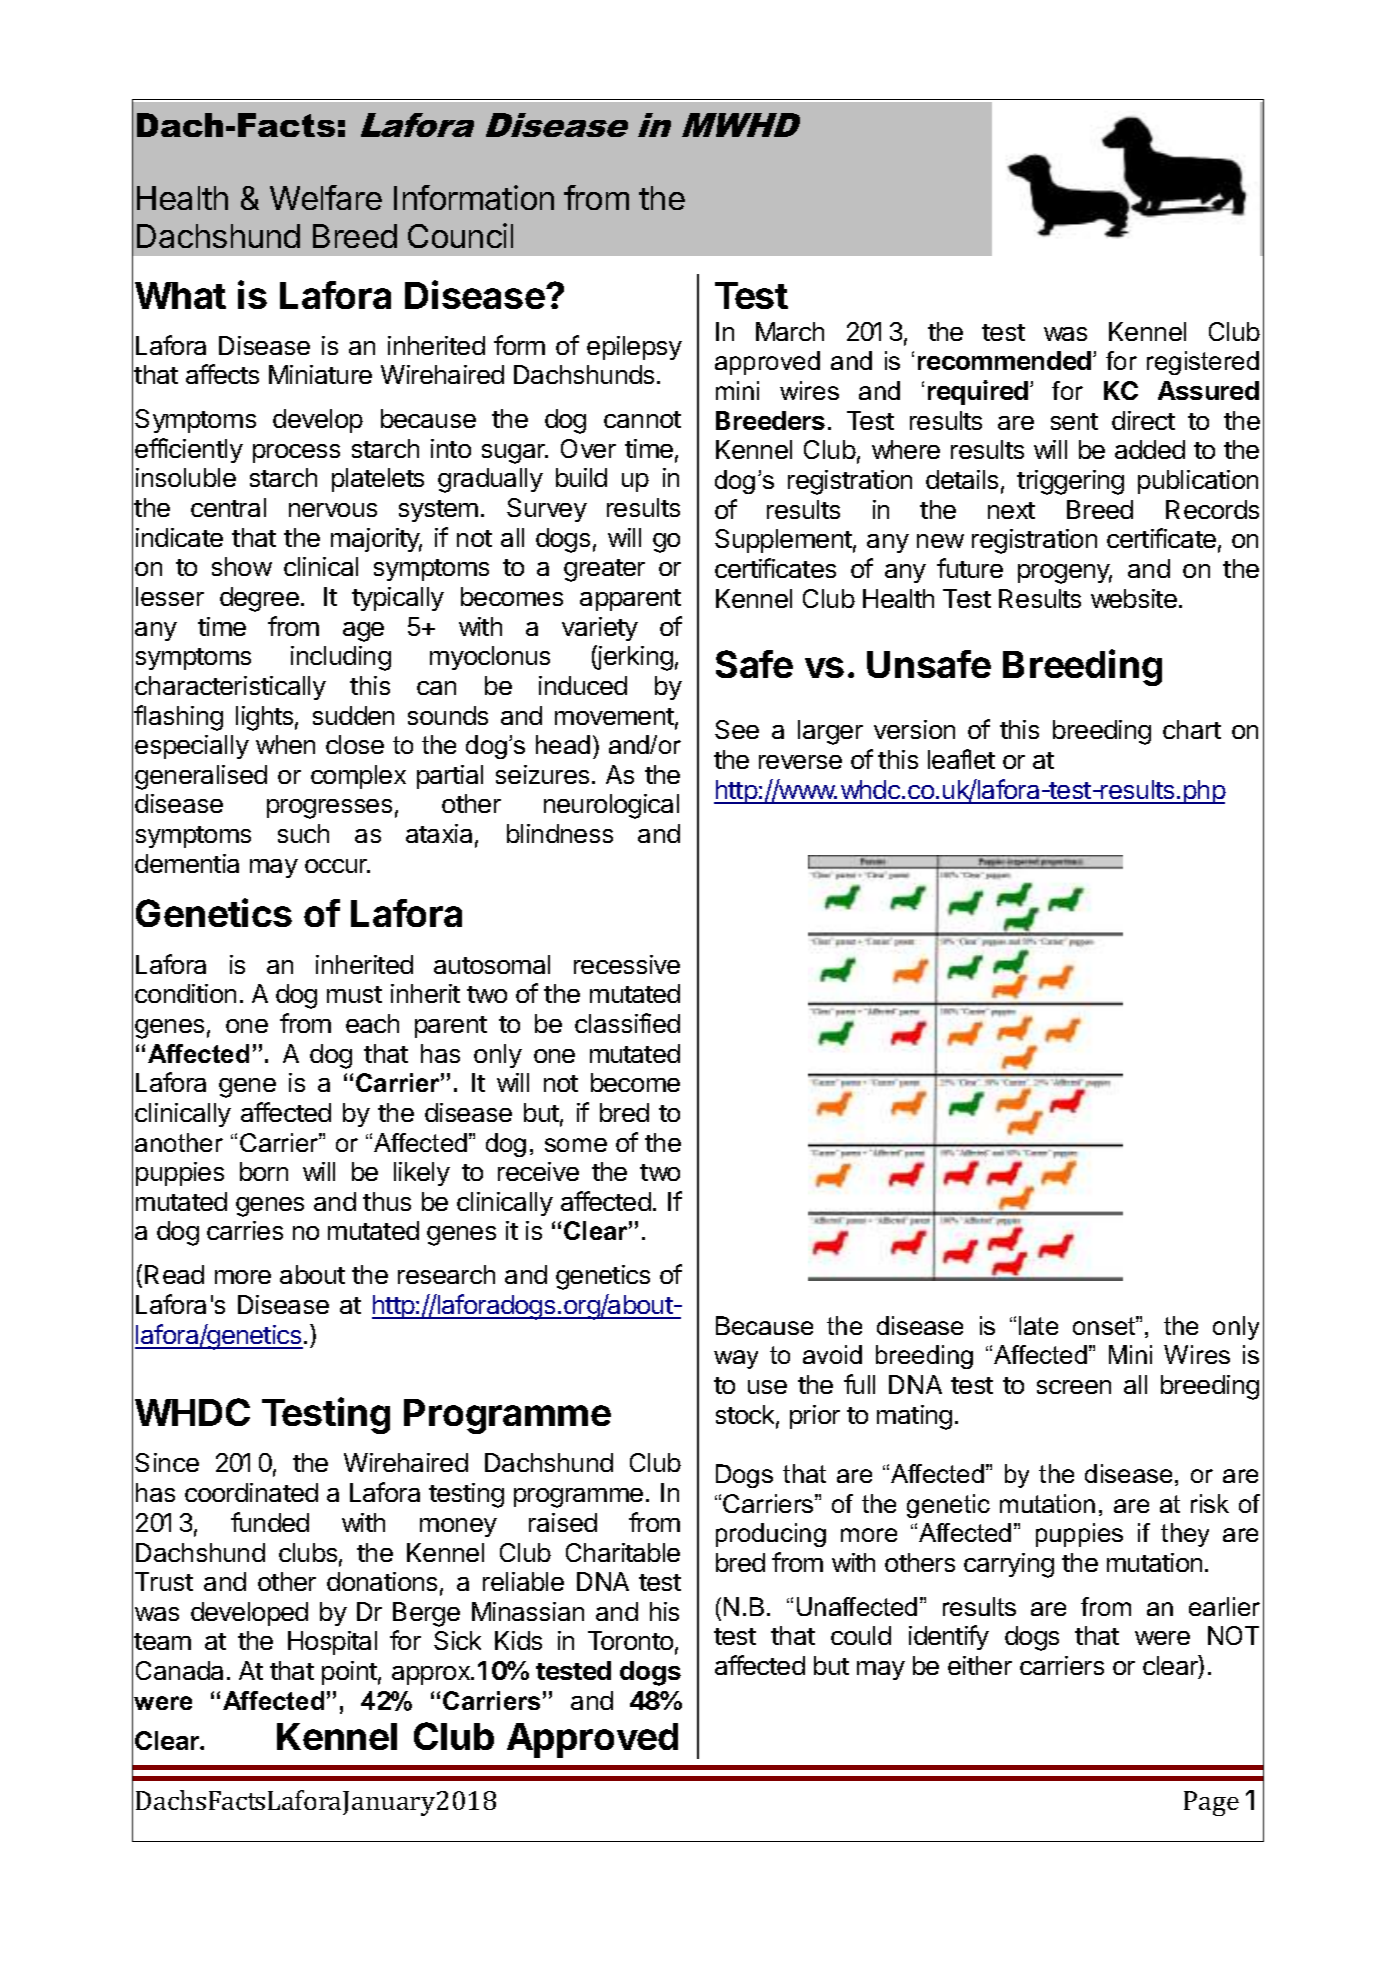  I want to click on screen, so click(1074, 1387).
